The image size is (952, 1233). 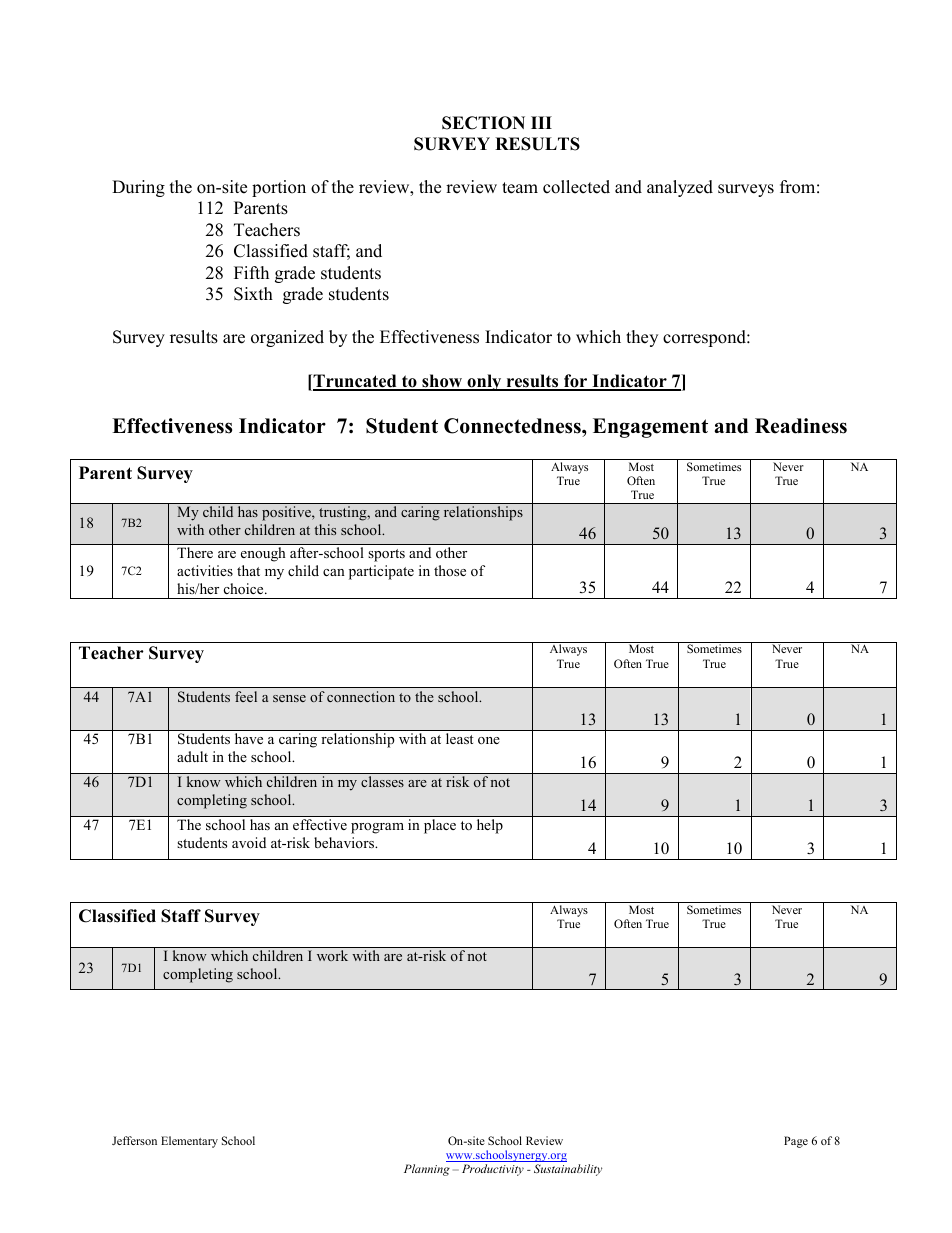 I want to click on avoid, so click(x=249, y=842).
